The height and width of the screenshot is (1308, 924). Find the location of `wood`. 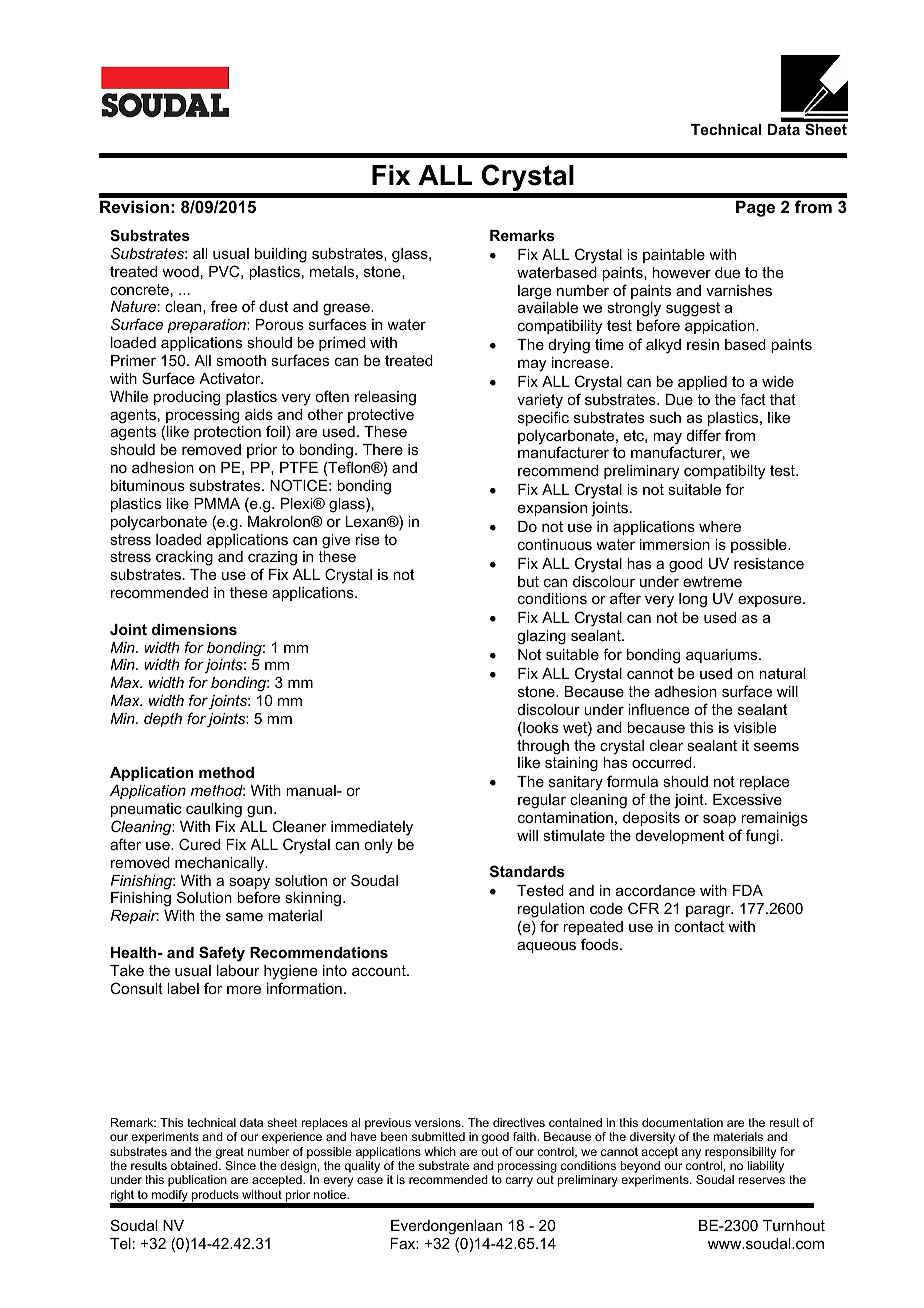

wood is located at coordinates (180, 271).
